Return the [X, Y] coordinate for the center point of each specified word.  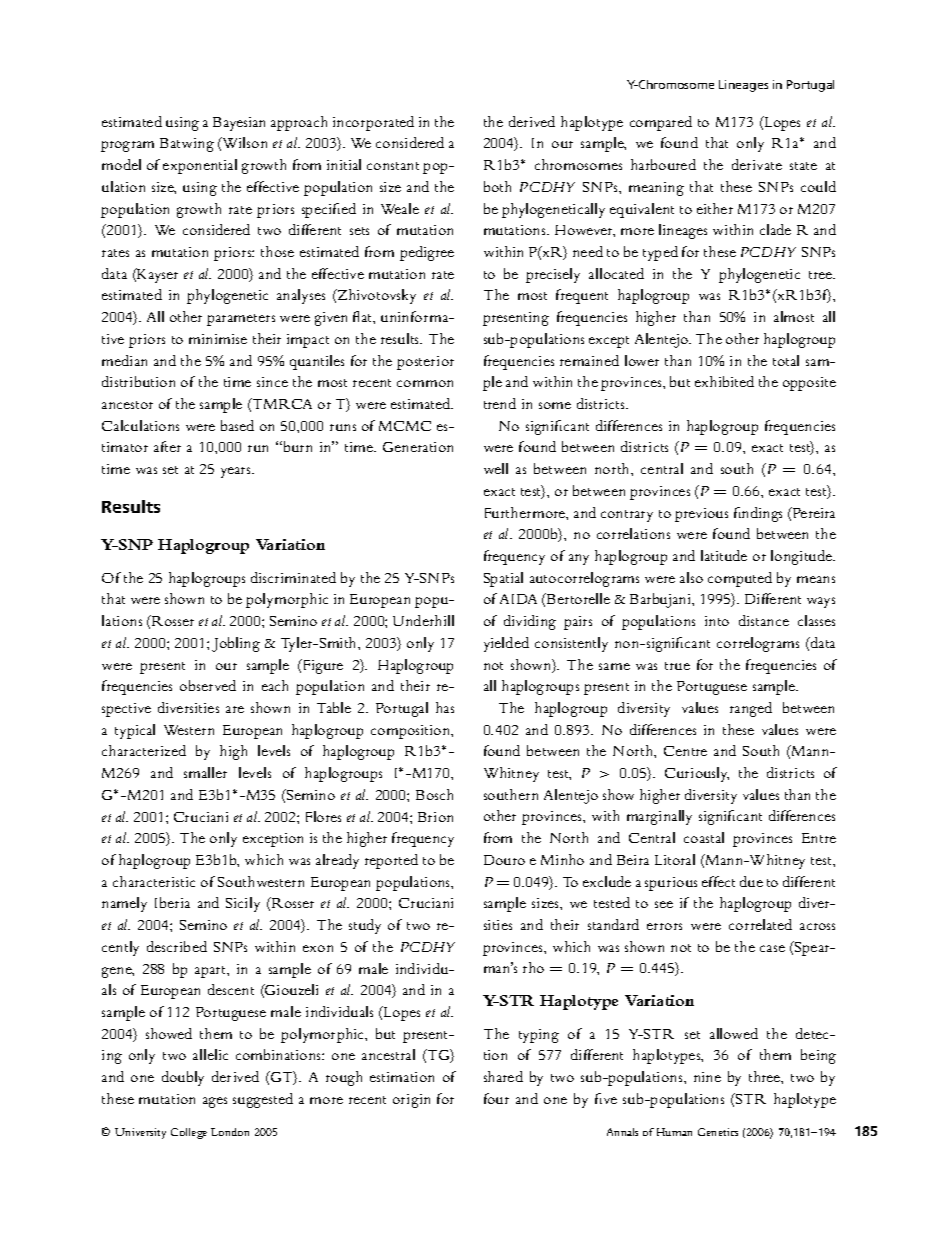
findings [758, 514]
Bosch [434, 794]
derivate [757, 164]
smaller [205, 772]
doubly [183, 1078]
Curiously [697, 774]
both [497, 186]
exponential [200, 166]
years [237, 472]
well [496, 468]
